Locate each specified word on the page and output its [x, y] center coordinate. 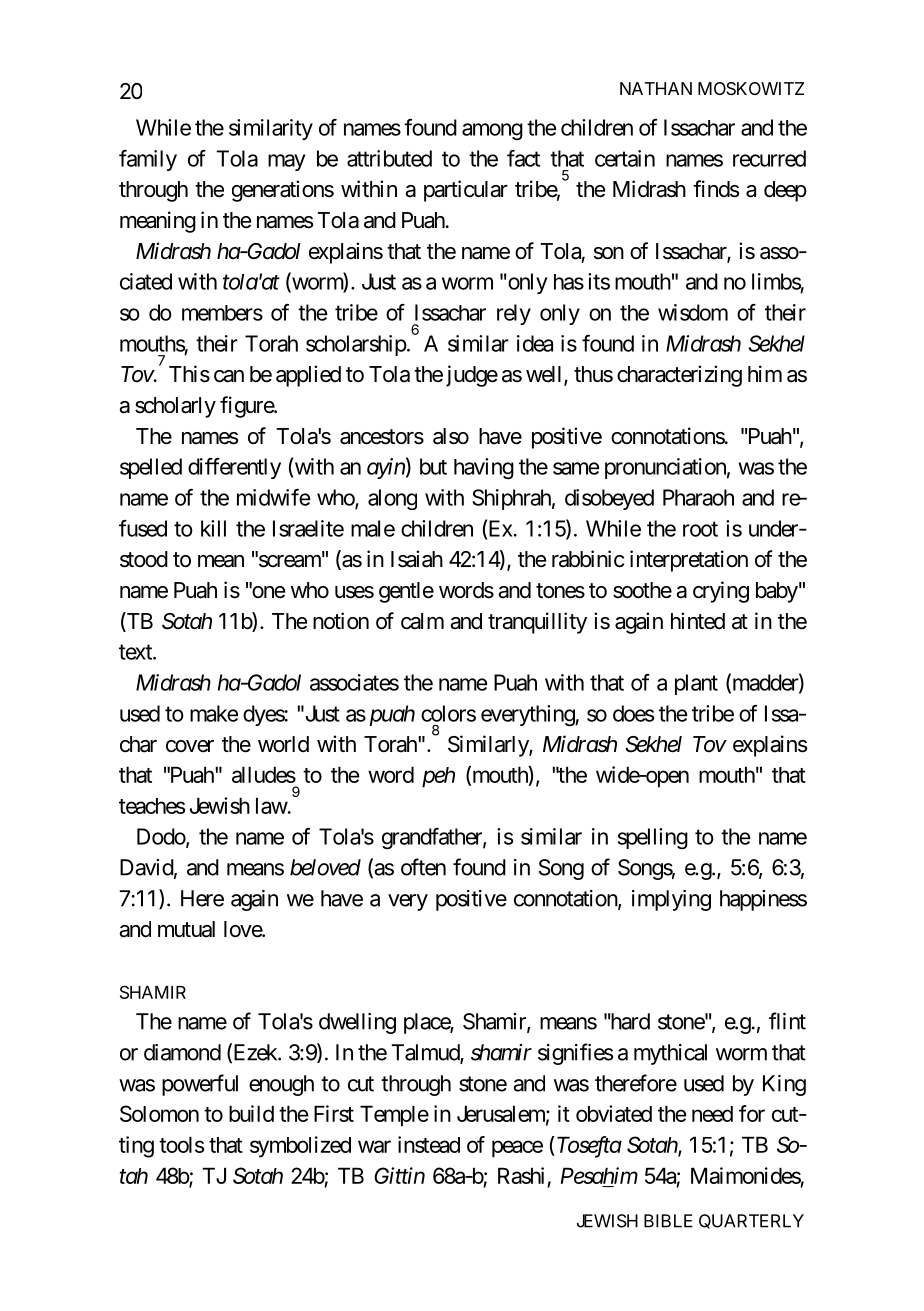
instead [429, 1144]
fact [523, 158]
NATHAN [656, 88]
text [136, 652]
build [251, 1113]
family [148, 160]
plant [696, 684]
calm [422, 621]
